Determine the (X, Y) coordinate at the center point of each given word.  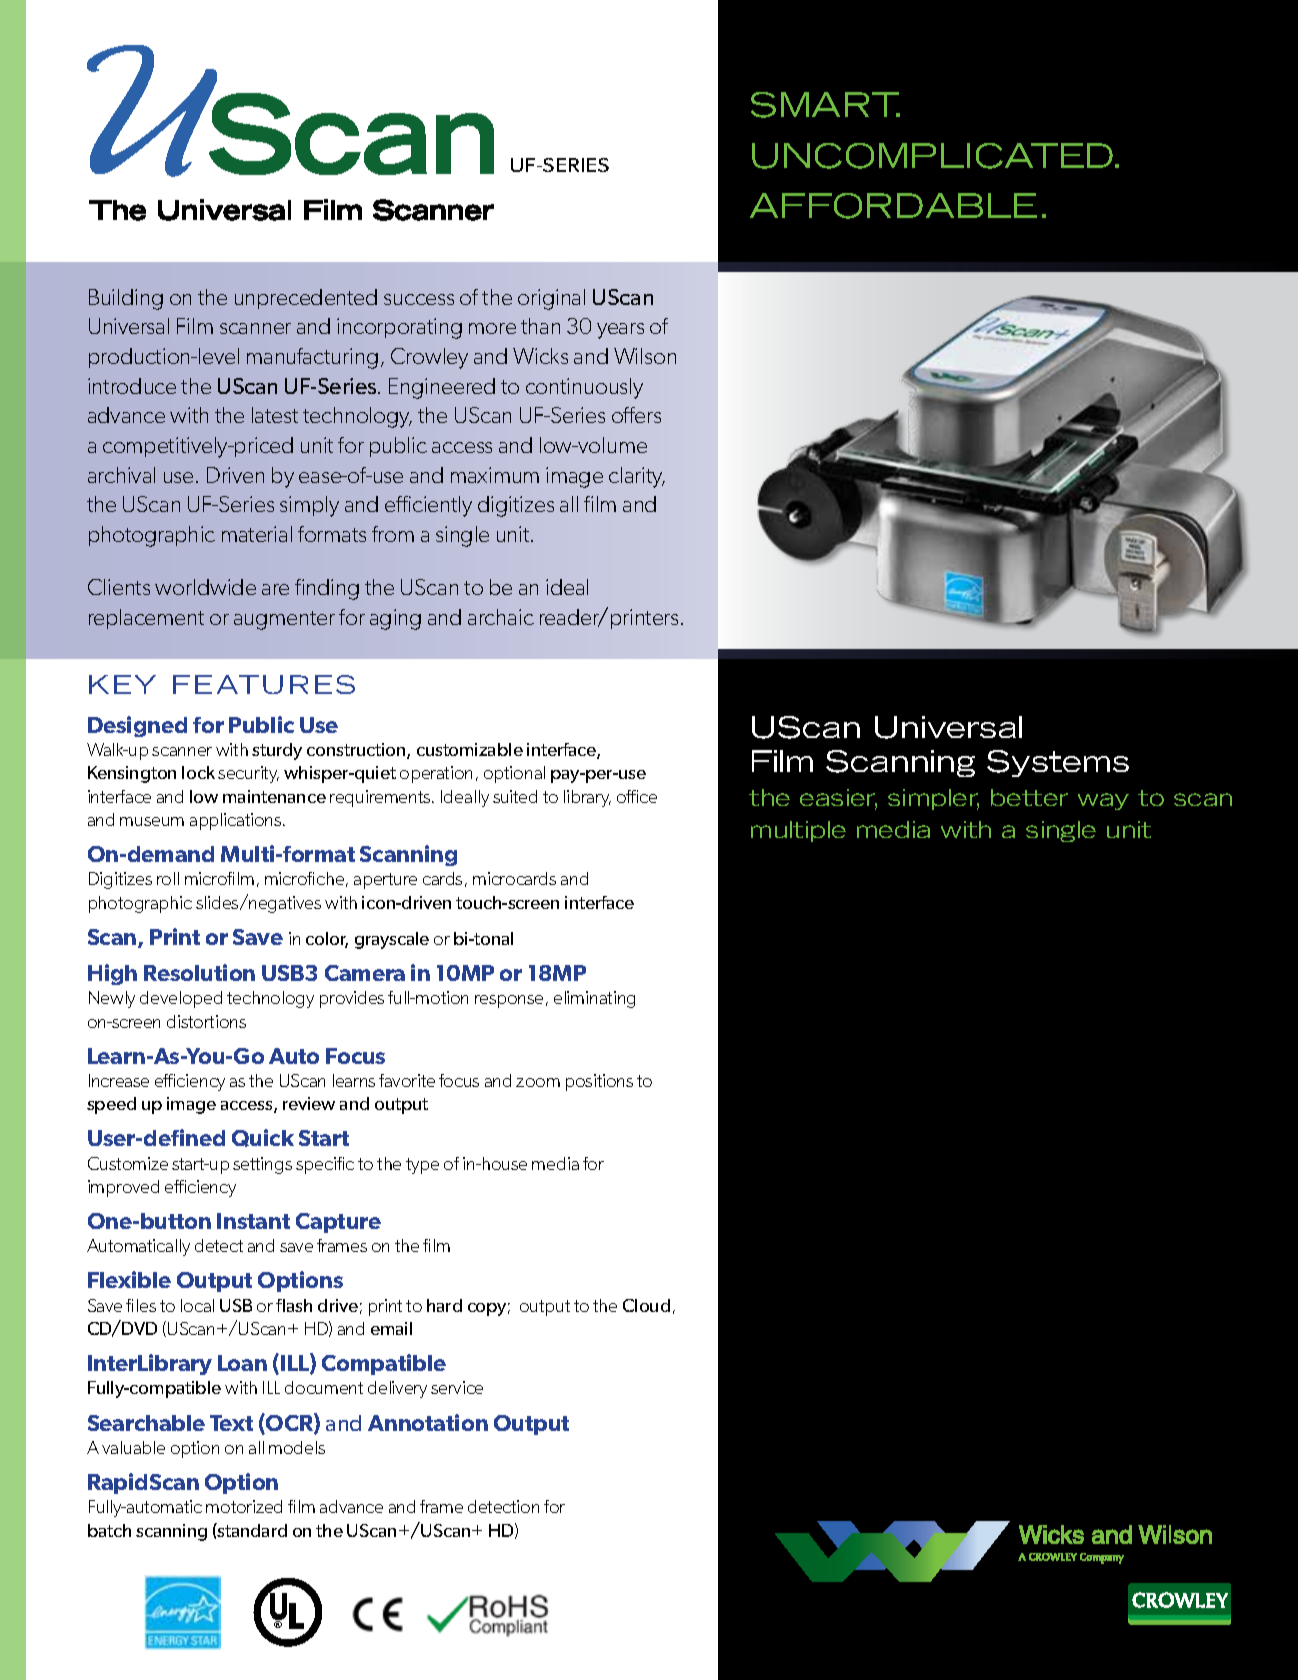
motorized (244, 1506)
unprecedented (306, 299)
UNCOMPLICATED (934, 156)
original (551, 299)
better (1029, 797)
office (637, 796)
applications (237, 821)
